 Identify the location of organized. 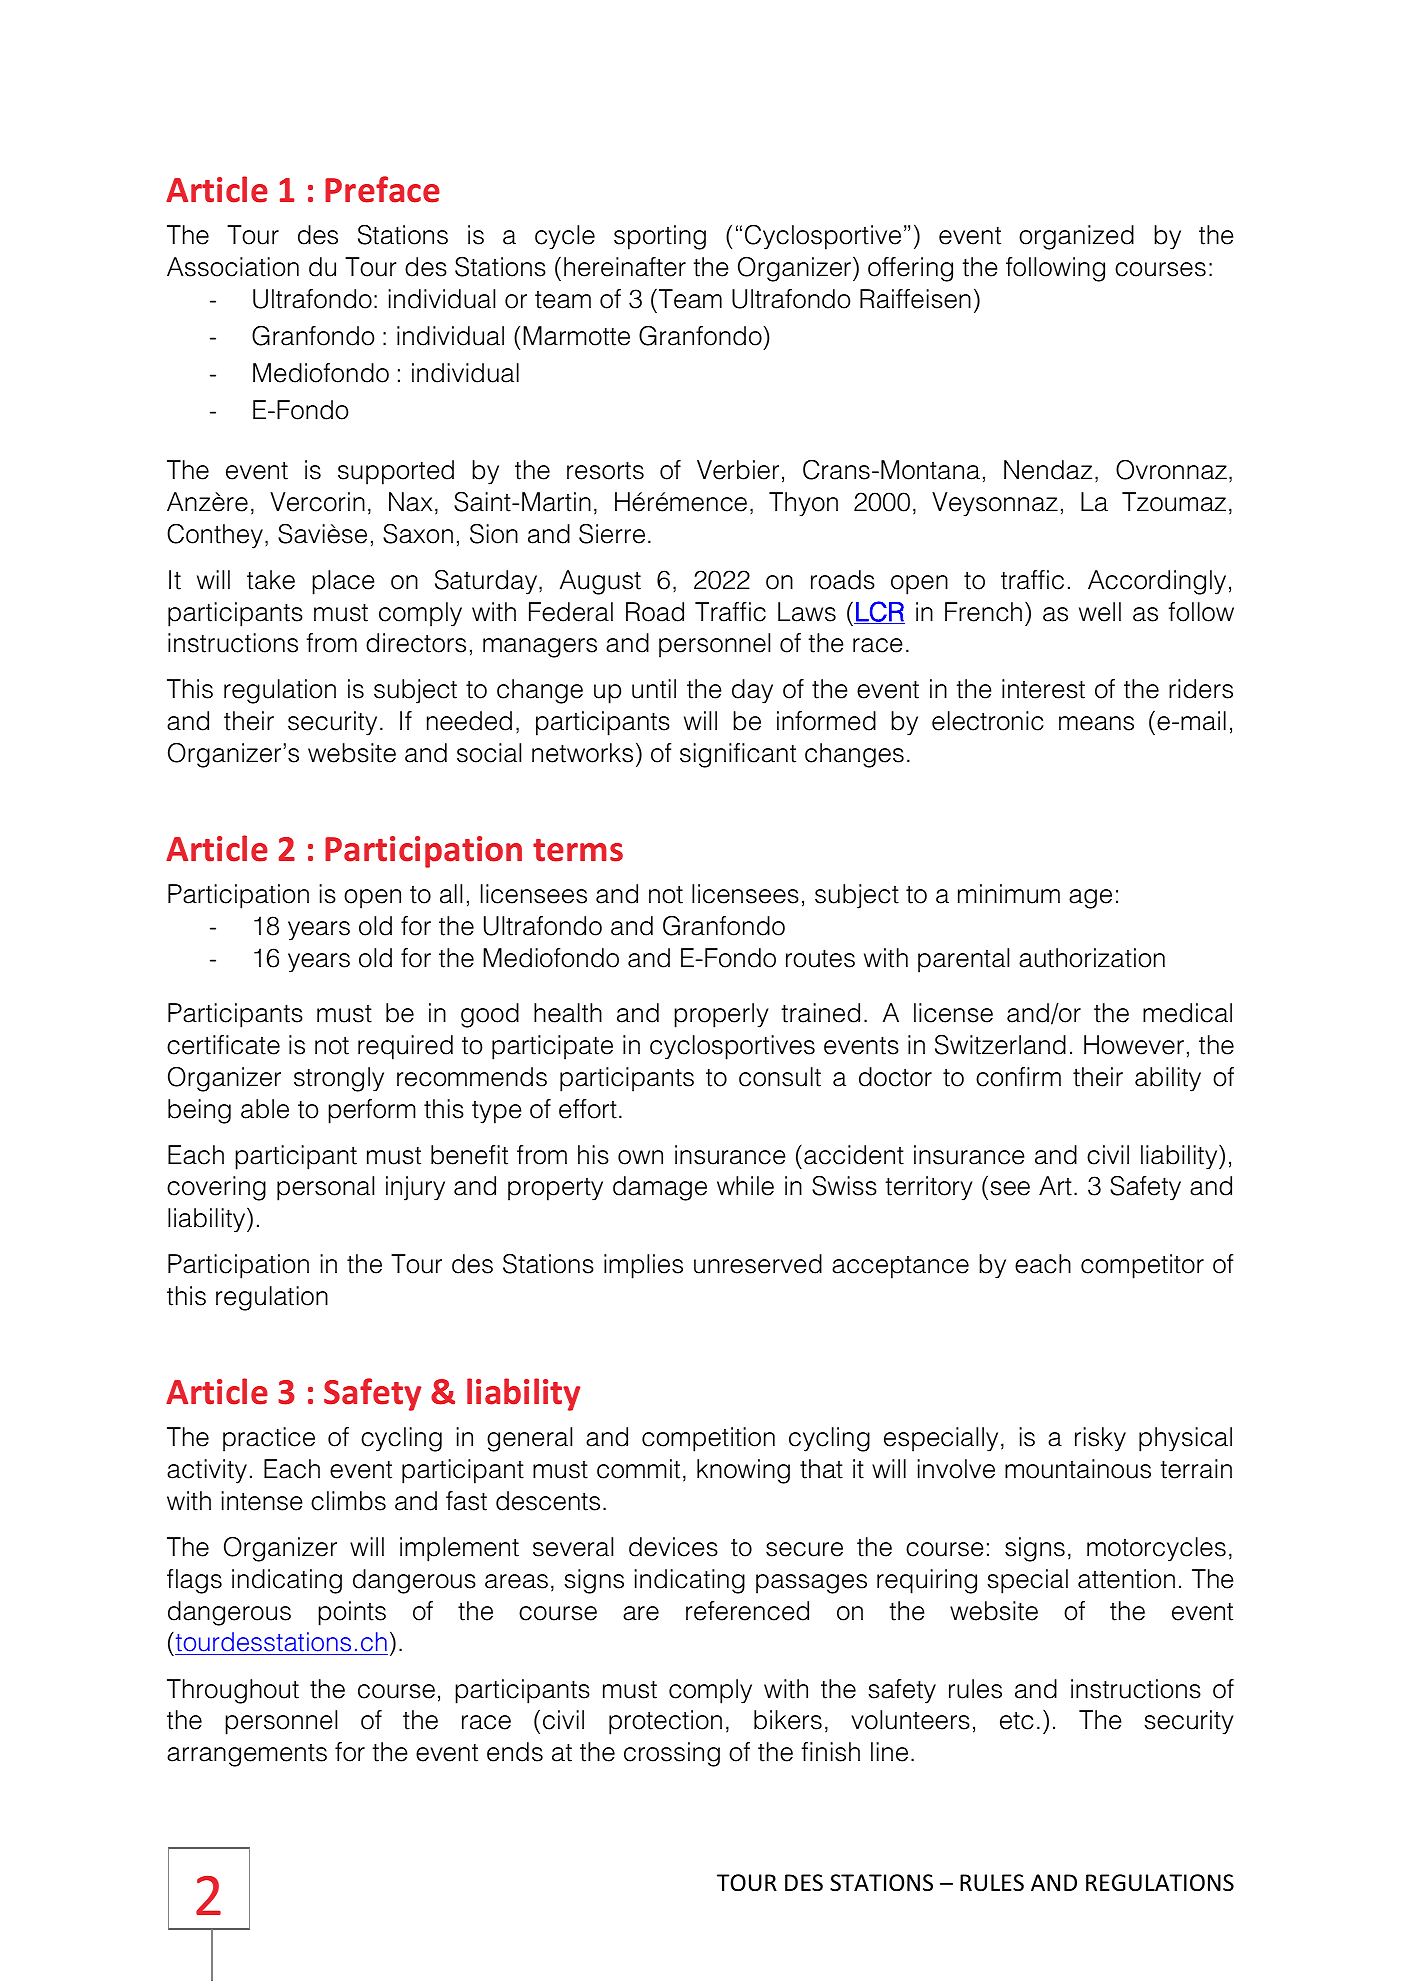
(1076, 237).
